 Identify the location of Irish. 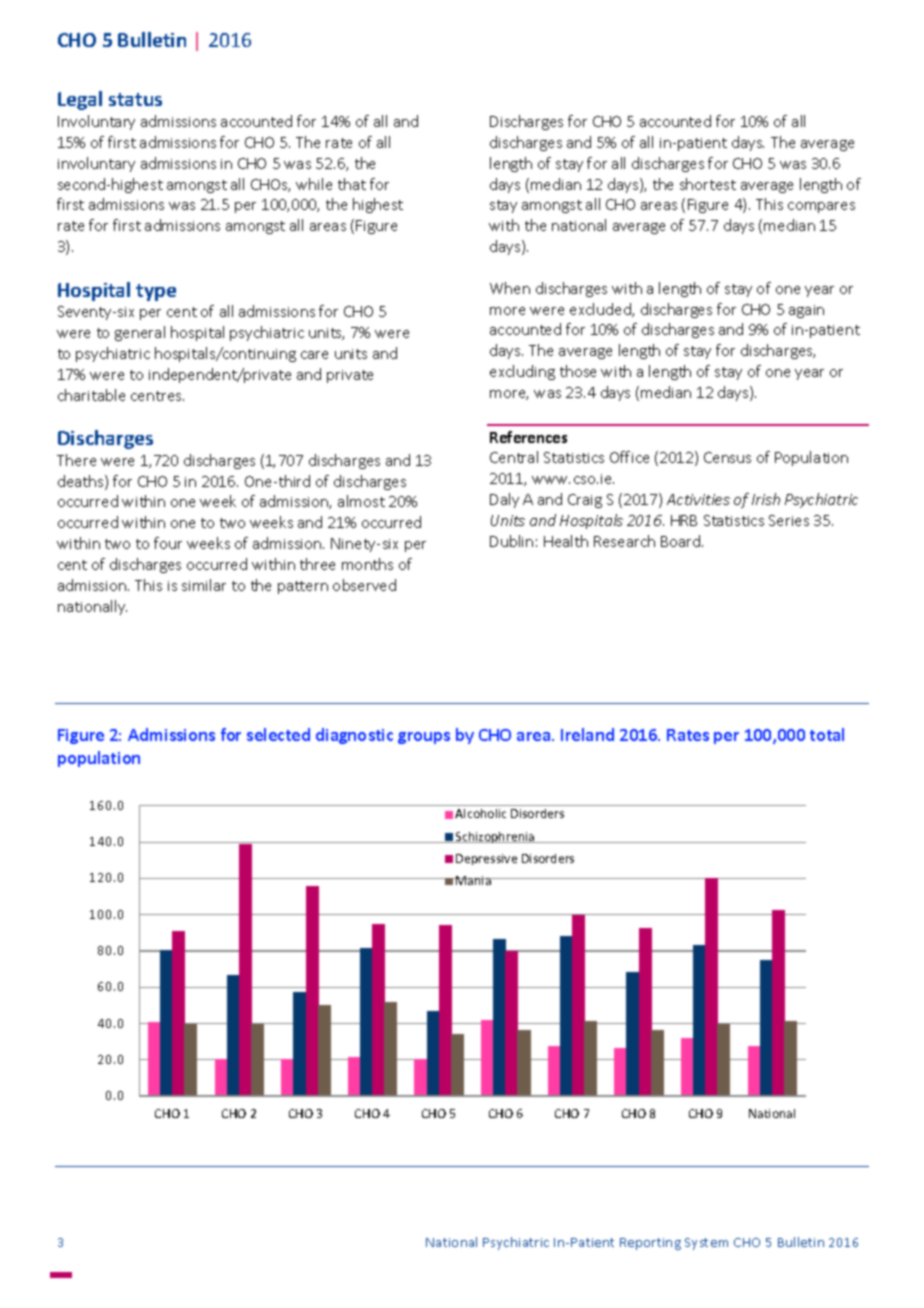
(766, 499).
